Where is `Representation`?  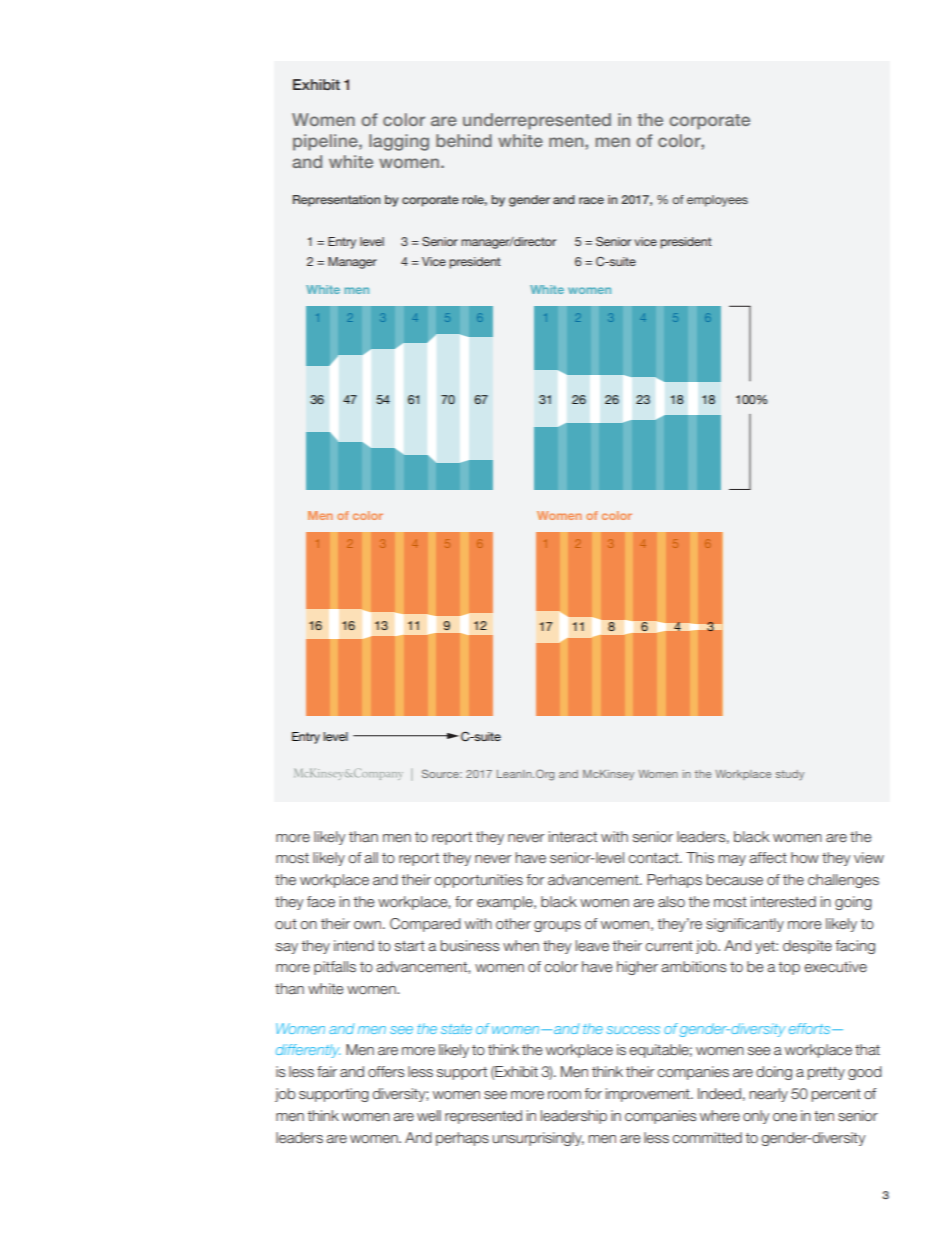 Representation is located at coordinates (336, 201).
